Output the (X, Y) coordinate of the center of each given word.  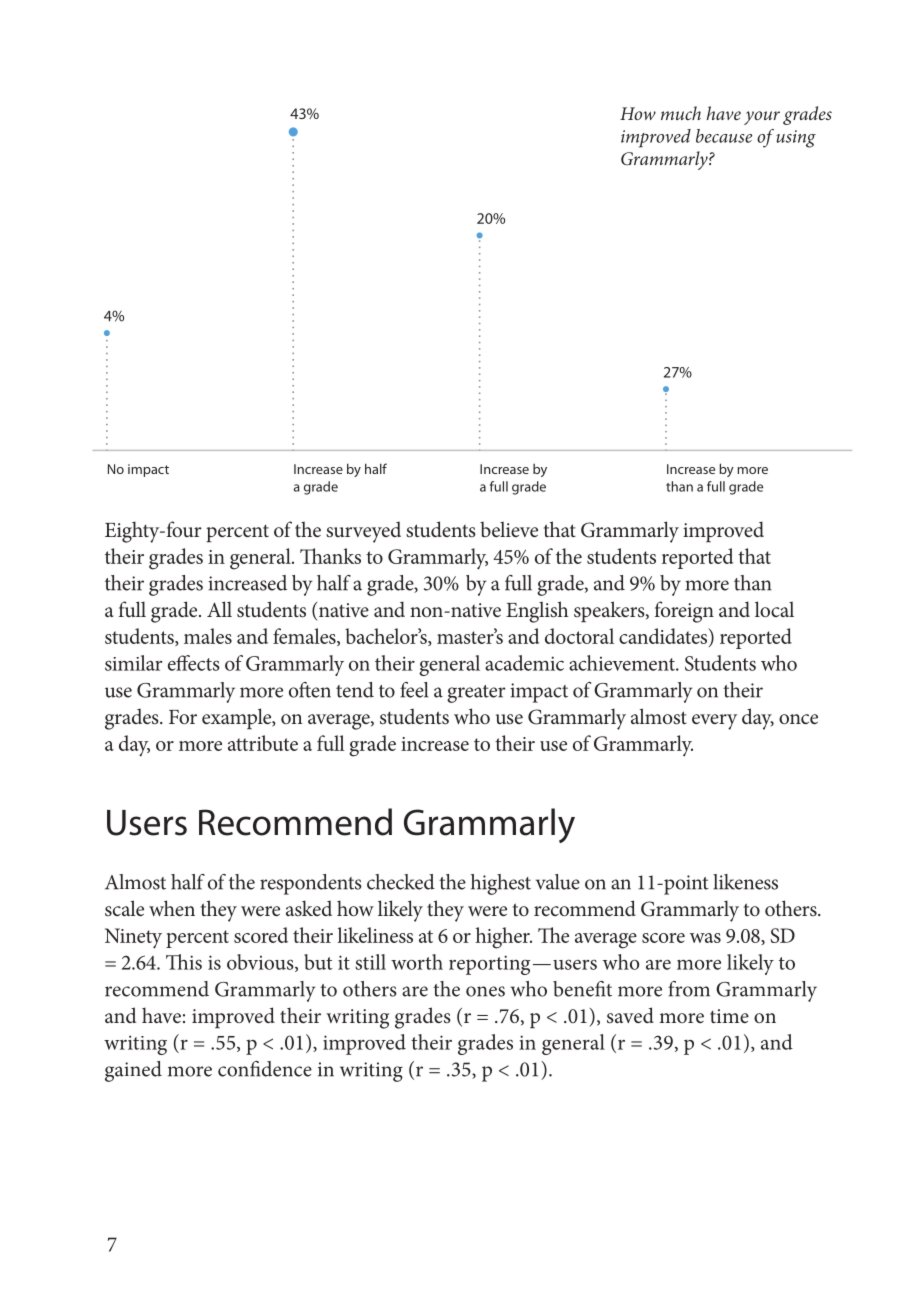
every (714, 722)
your (762, 118)
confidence (265, 1069)
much (681, 113)
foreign (684, 612)
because (724, 136)
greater (476, 694)
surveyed (363, 532)
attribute (263, 743)
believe (509, 529)
